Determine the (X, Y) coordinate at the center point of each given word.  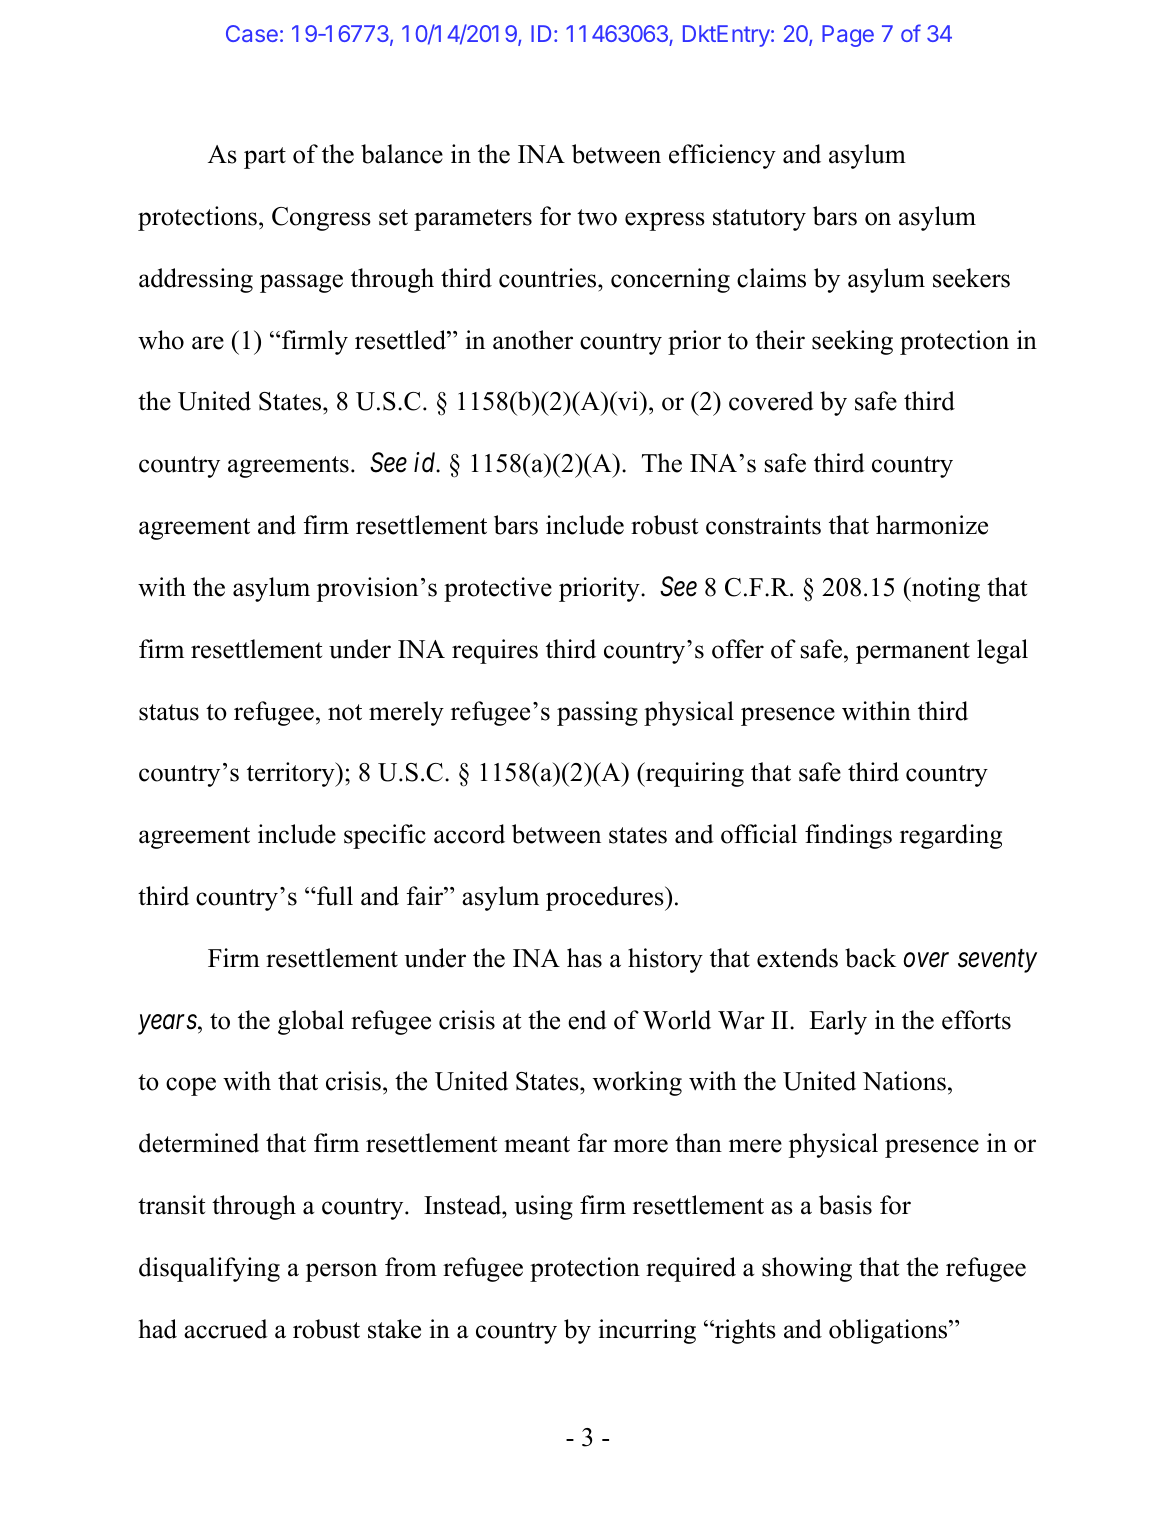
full (334, 896)
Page (848, 36)
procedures (606, 898)
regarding (951, 836)
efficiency (722, 156)
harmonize (932, 525)
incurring (647, 1331)
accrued (226, 1329)
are (208, 343)
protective (498, 589)
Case (252, 33)
